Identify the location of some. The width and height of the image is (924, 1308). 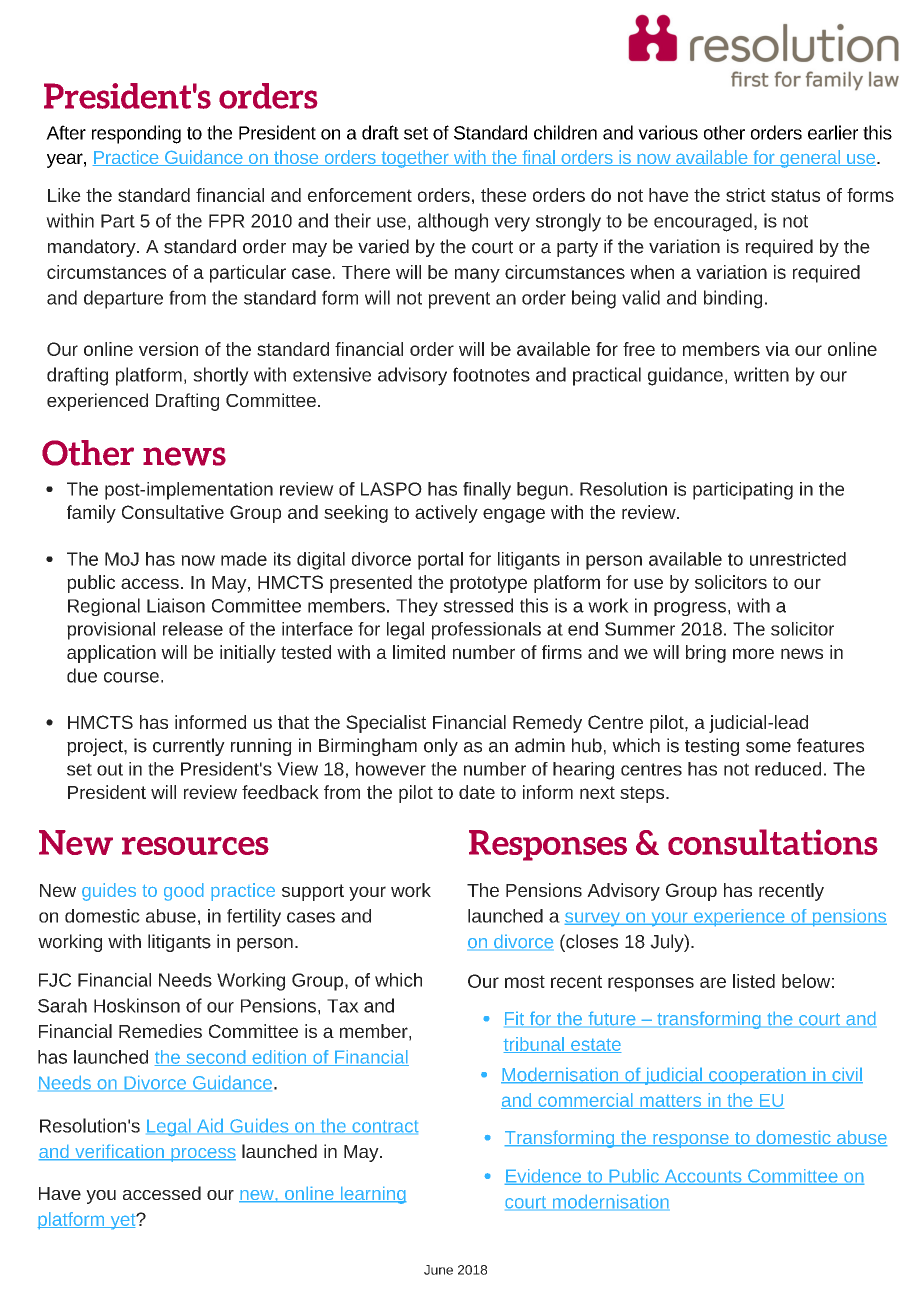
(768, 747).
